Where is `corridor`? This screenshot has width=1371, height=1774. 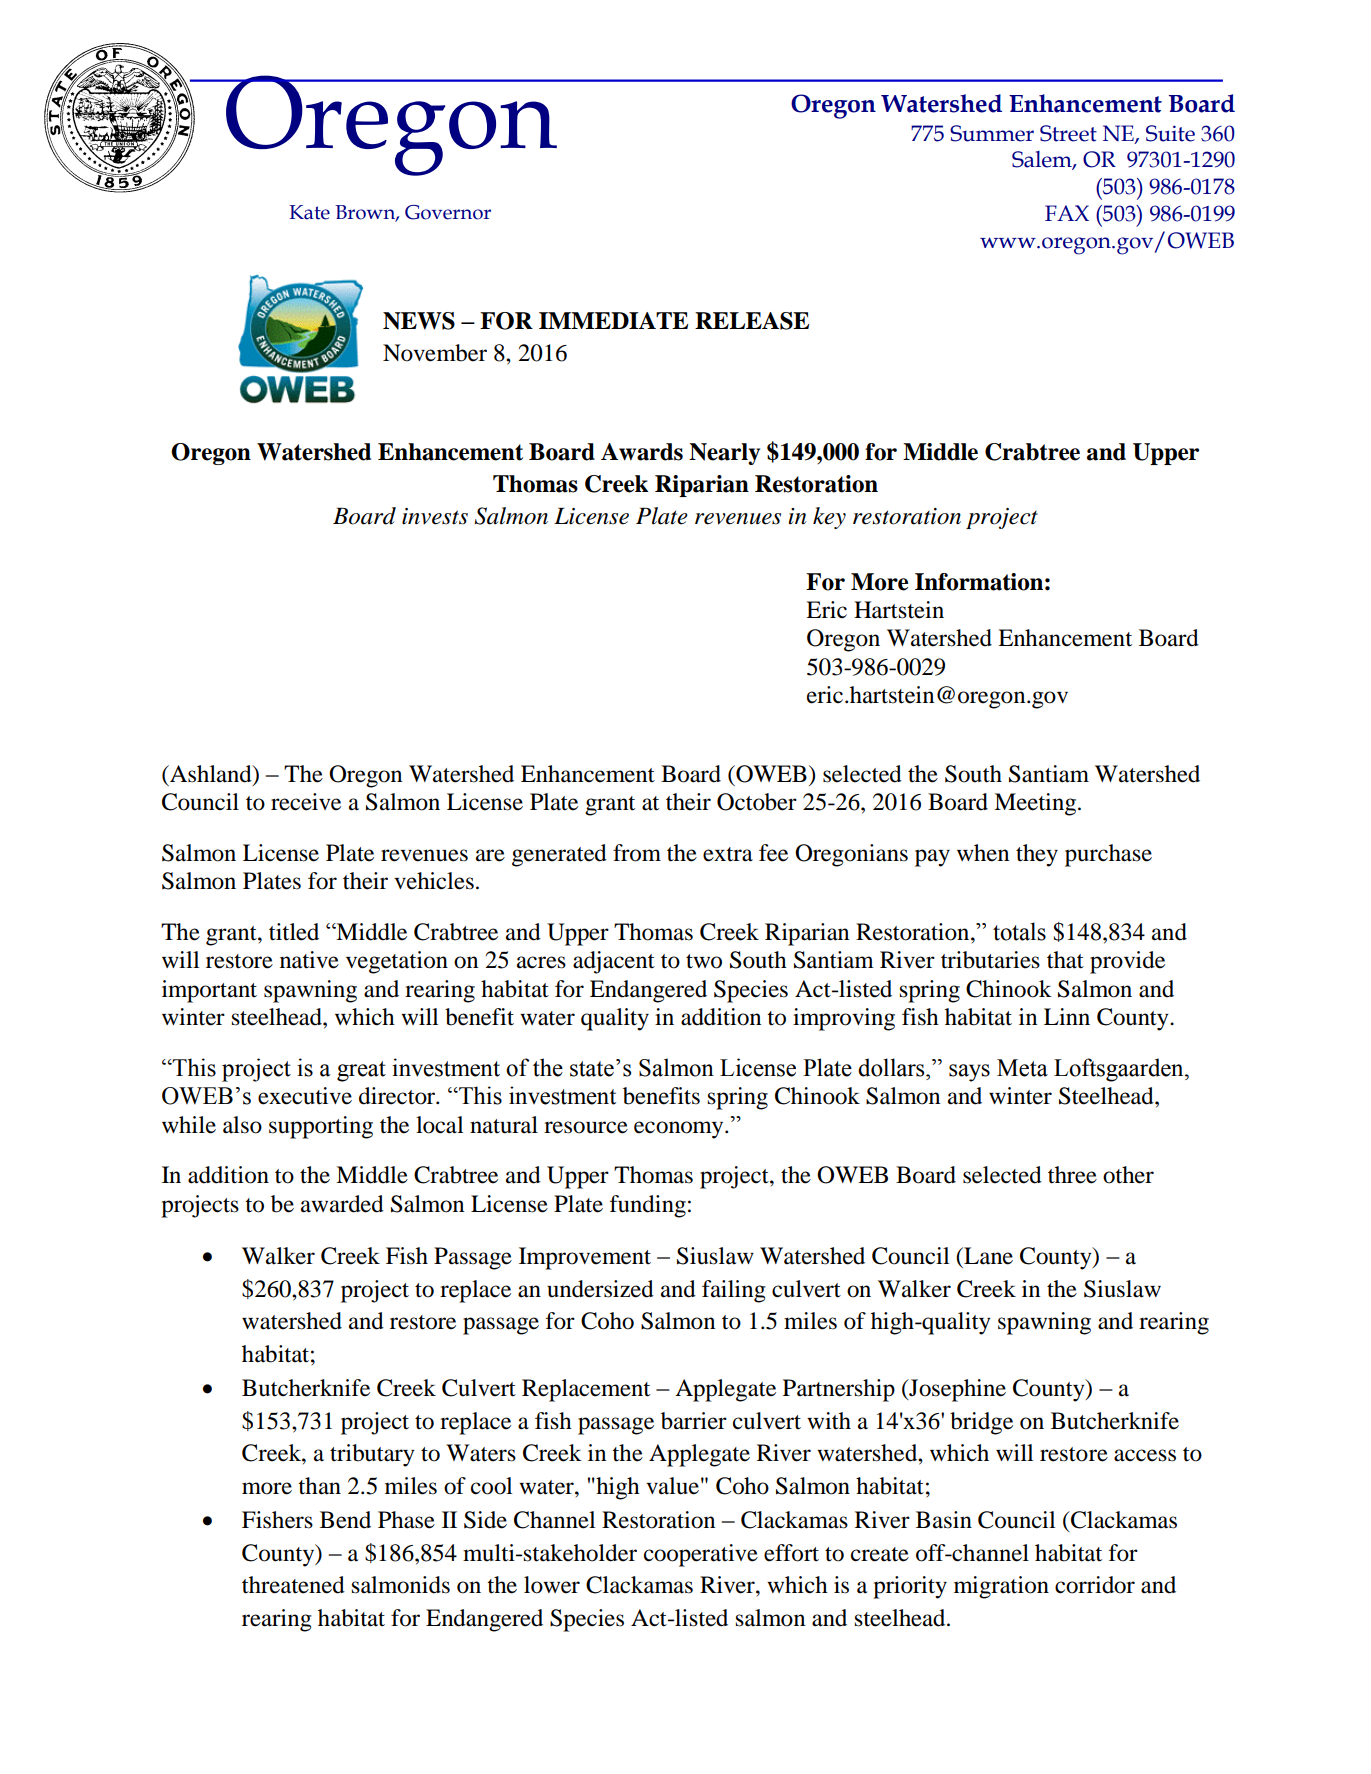 corridor is located at coordinates (1095, 1585).
